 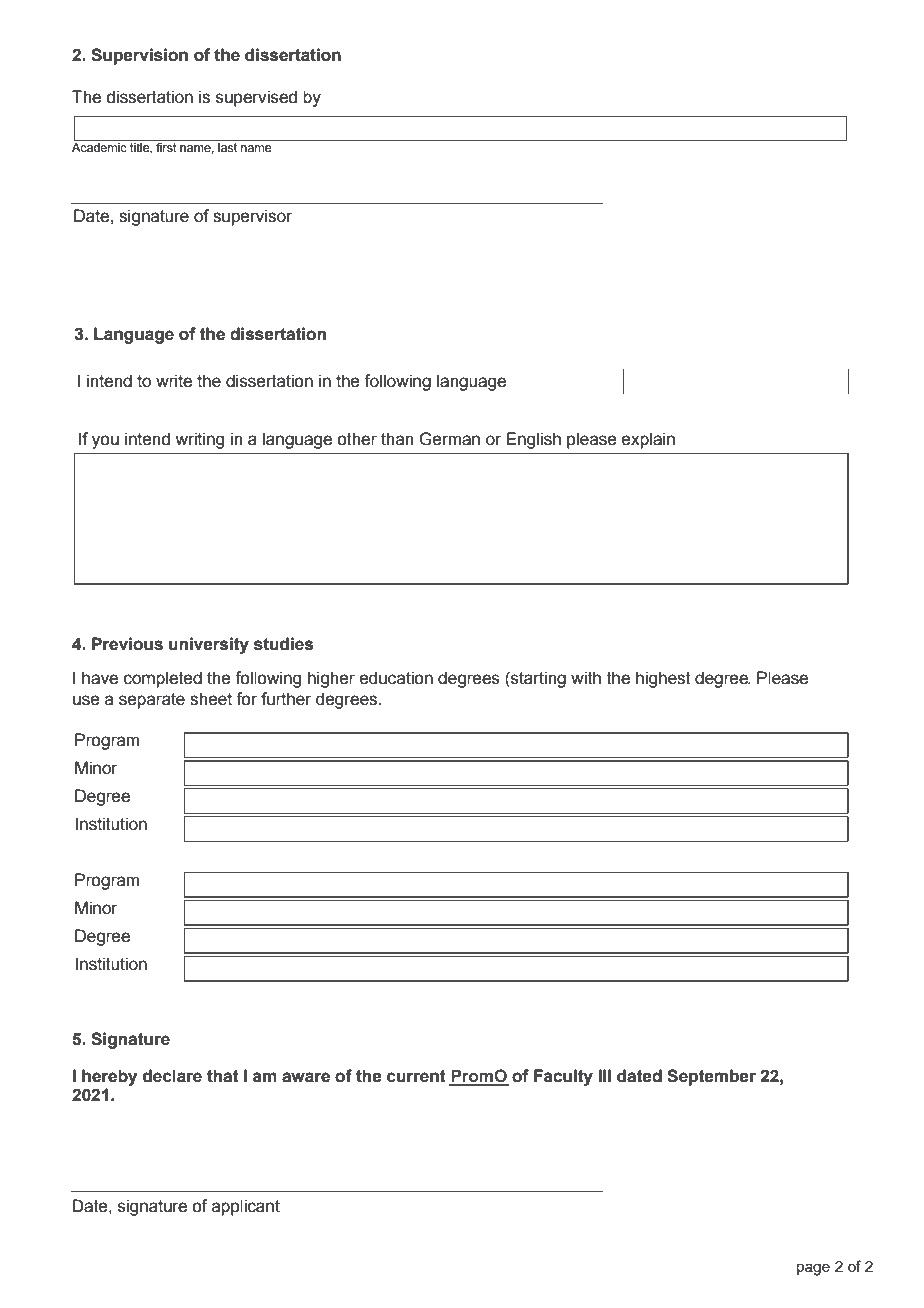 What do you see at coordinates (534, 440) in the image?
I see `English` at bounding box center [534, 440].
